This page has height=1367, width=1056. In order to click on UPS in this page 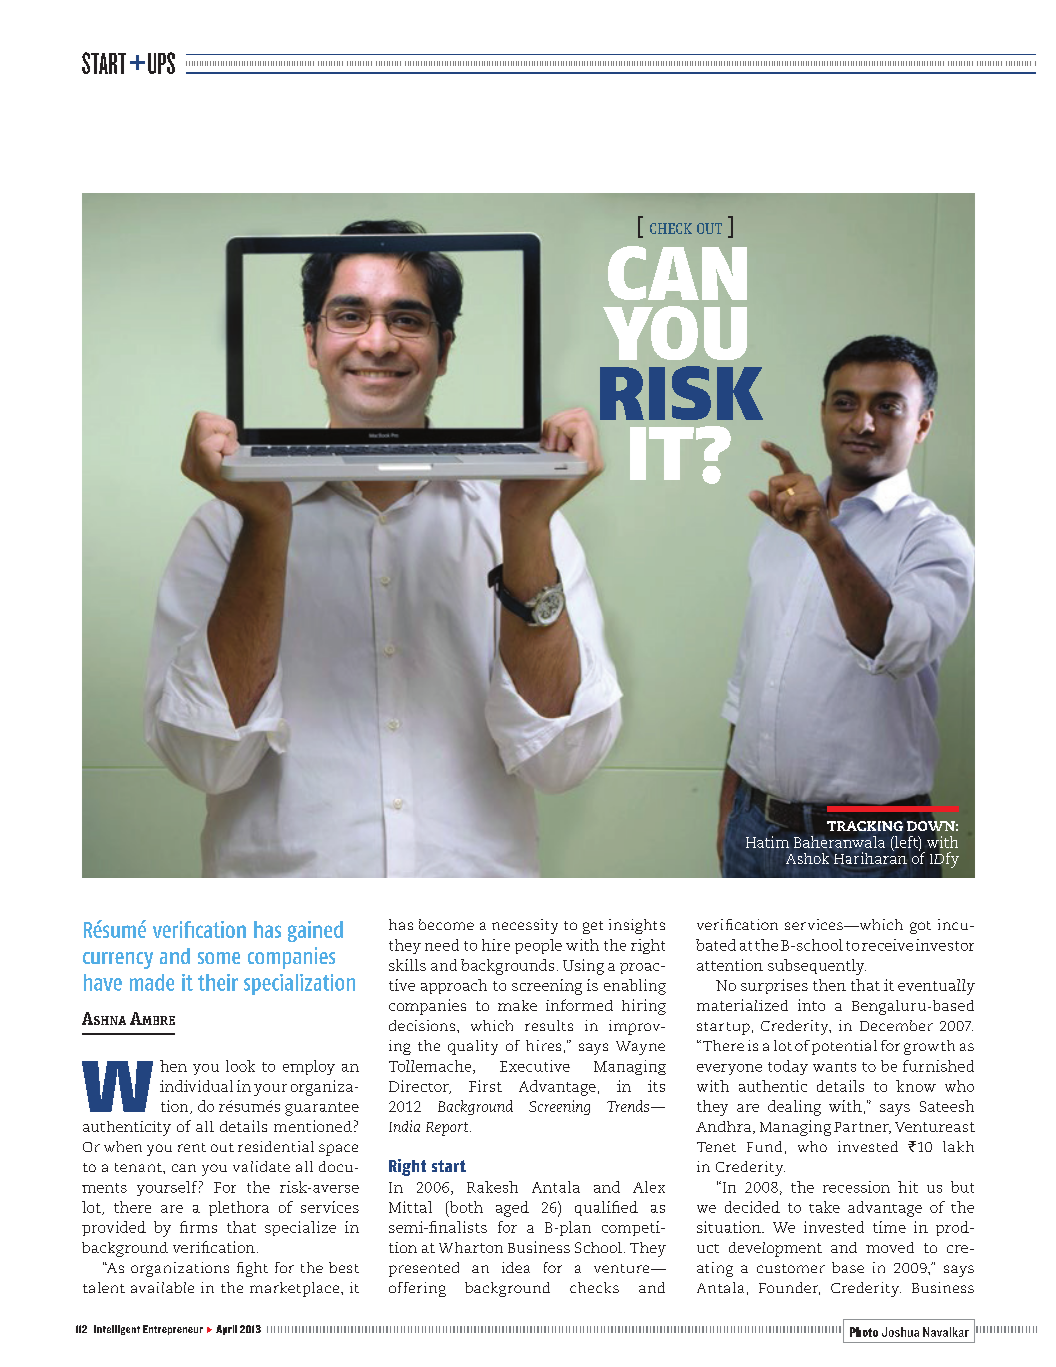, I will do `click(161, 63)`.
